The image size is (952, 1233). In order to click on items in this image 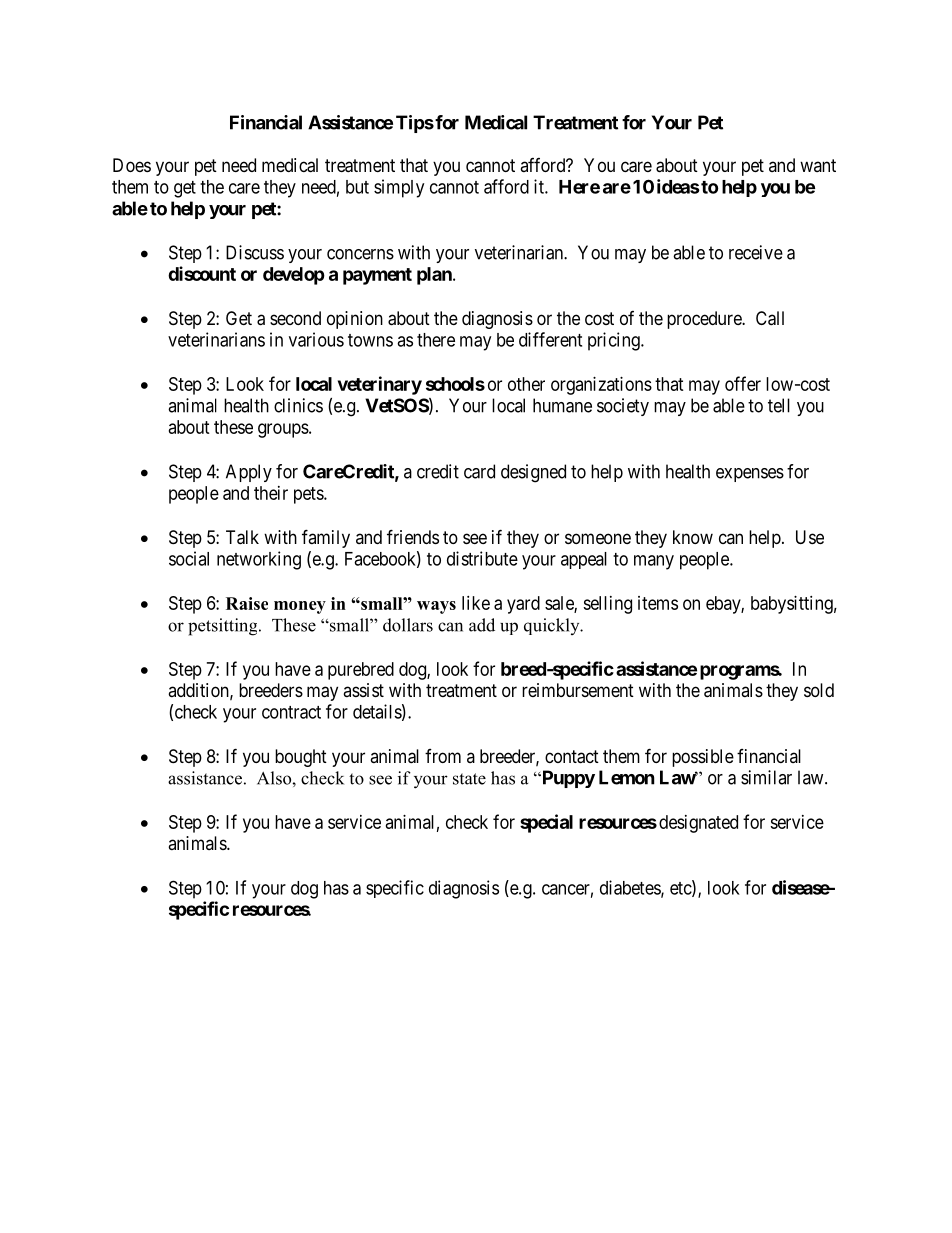, I will do `click(658, 603)`.
